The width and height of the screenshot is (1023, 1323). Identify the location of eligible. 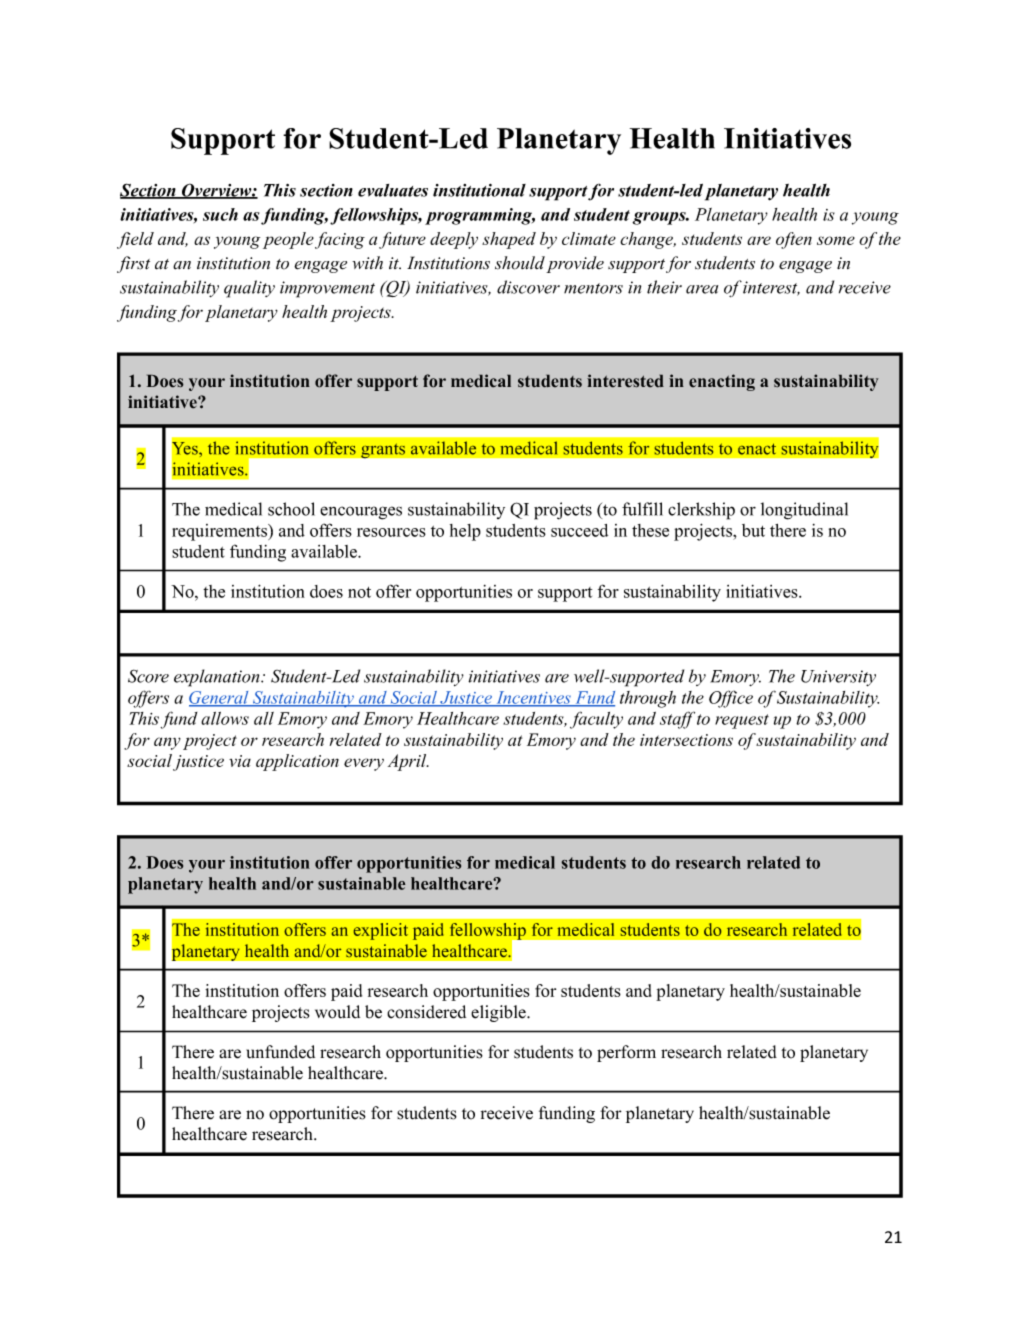
(499, 1013).
